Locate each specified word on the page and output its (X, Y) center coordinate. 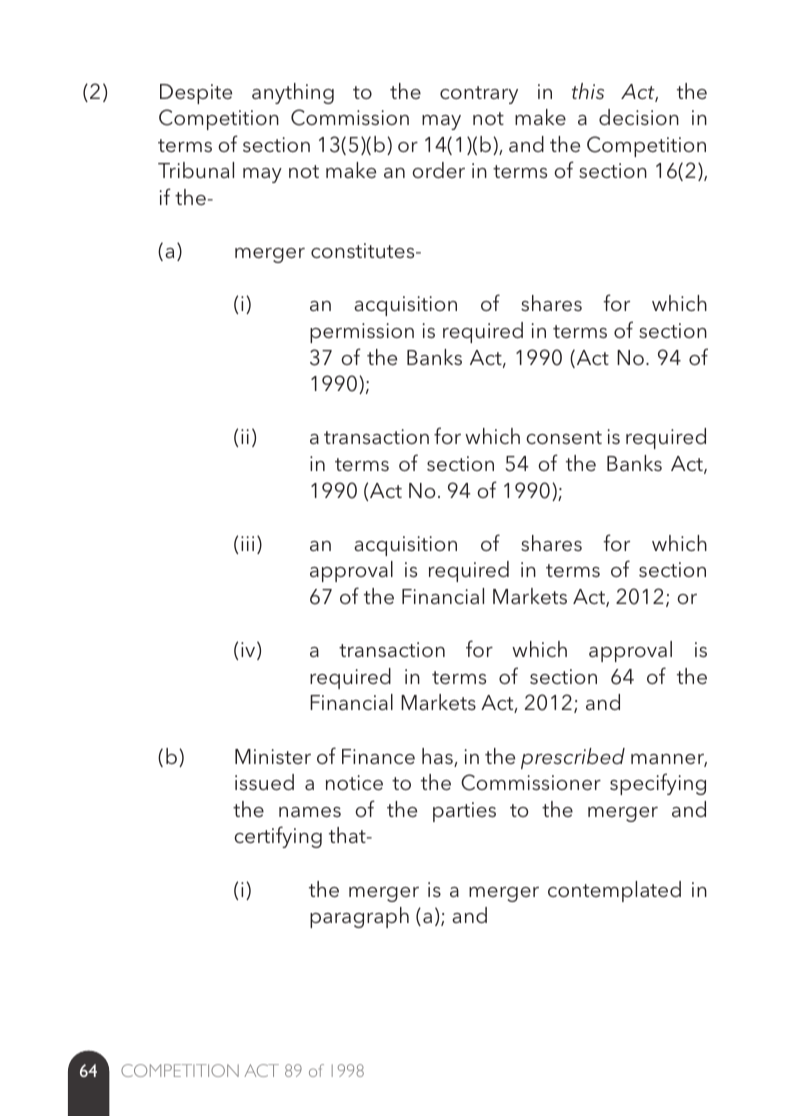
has (438, 757)
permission (362, 333)
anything (293, 93)
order (438, 170)
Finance (378, 756)
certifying (278, 837)
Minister (273, 756)
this (588, 91)
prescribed (573, 758)
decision (639, 117)
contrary (479, 95)
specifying (658, 784)
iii (247, 543)
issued (264, 782)
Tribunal (196, 170)
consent (564, 437)
